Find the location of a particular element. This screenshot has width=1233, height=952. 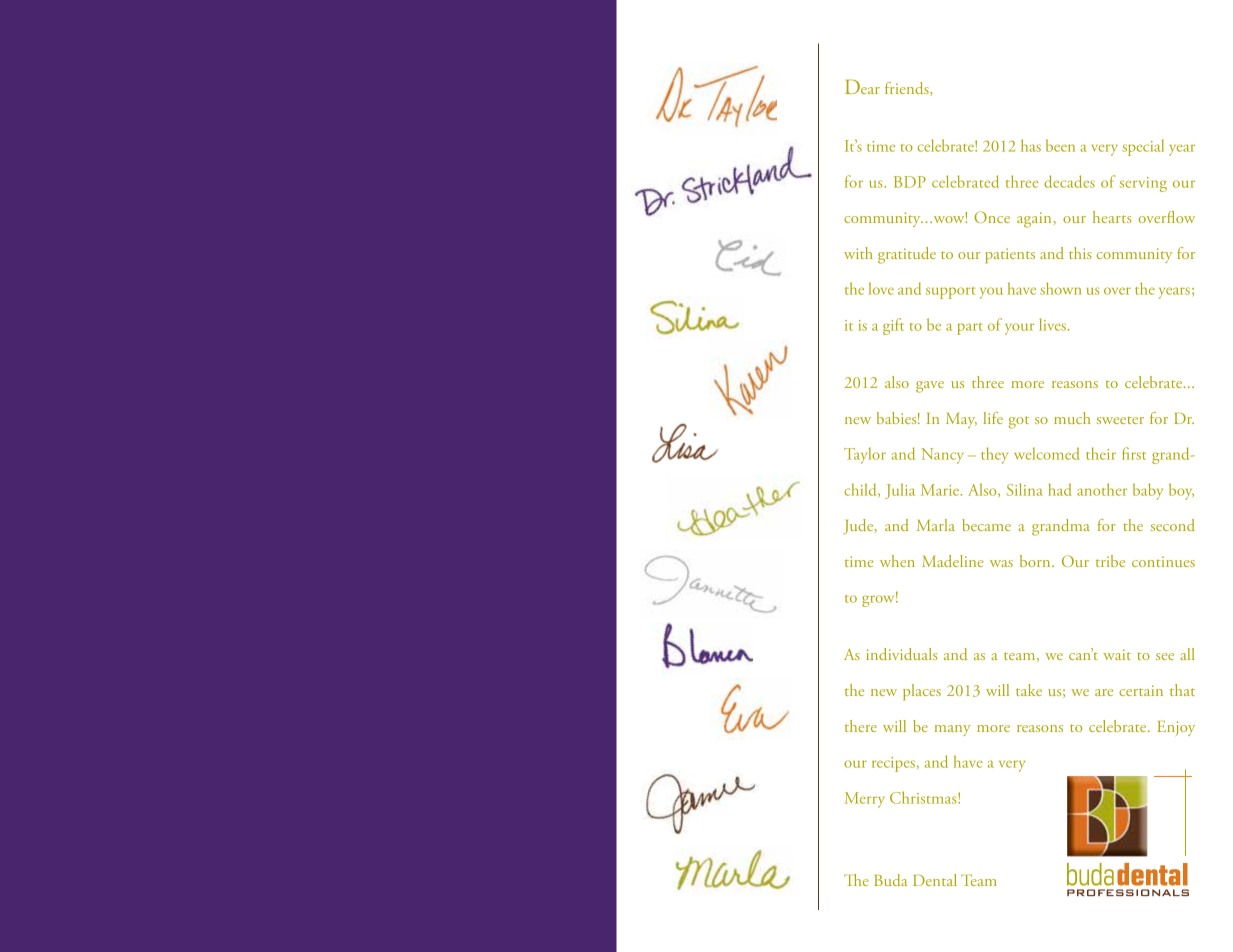

take is located at coordinates (1029, 690).
